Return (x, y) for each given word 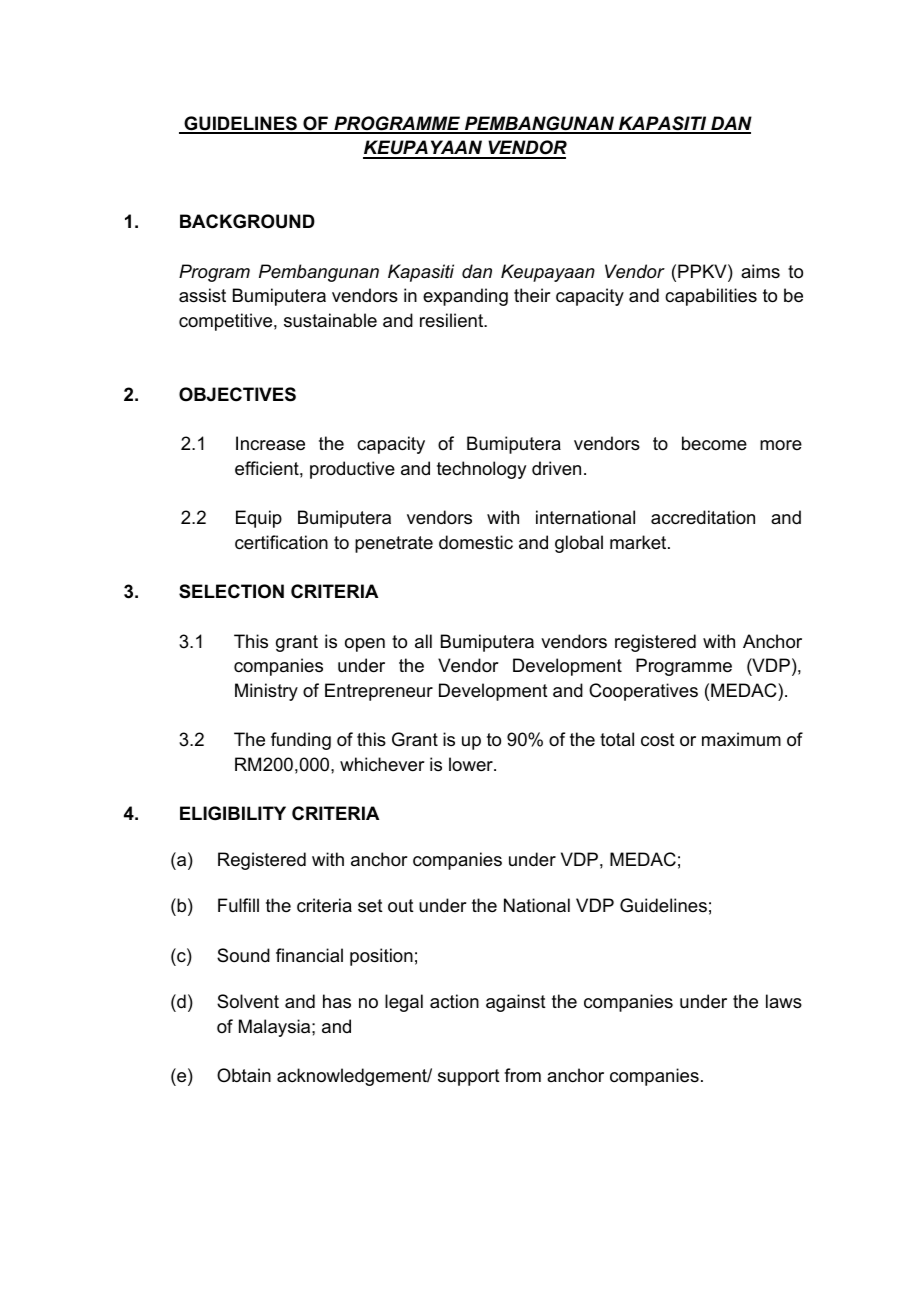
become (714, 443)
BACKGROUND (247, 221)
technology (481, 470)
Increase (270, 443)
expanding (465, 297)
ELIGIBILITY (233, 813)
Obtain (244, 1075)
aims (760, 271)
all (423, 641)
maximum (741, 739)
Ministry (266, 692)
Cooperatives (643, 692)
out (401, 906)
